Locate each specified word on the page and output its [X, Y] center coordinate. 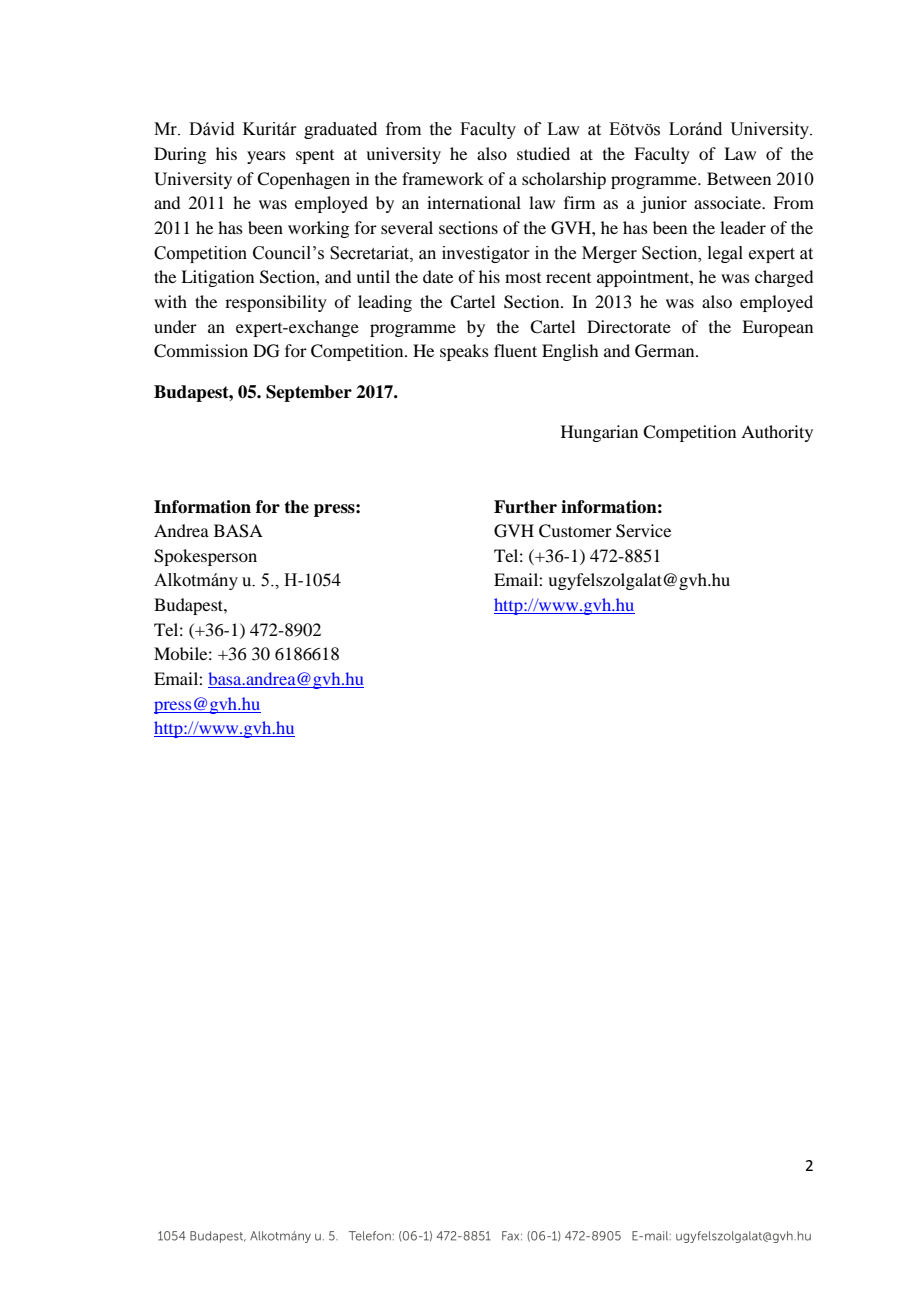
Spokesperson [205, 557]
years [266, 157]
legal [725, 254]
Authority [777, 433]
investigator [486, 254]
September [309, 393]
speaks [464, 352]
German [666, 351]
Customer [575, 531]
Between [739, 178]
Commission [201, 351]
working [318, 229]
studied [543, 153]
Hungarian [599, 433]
